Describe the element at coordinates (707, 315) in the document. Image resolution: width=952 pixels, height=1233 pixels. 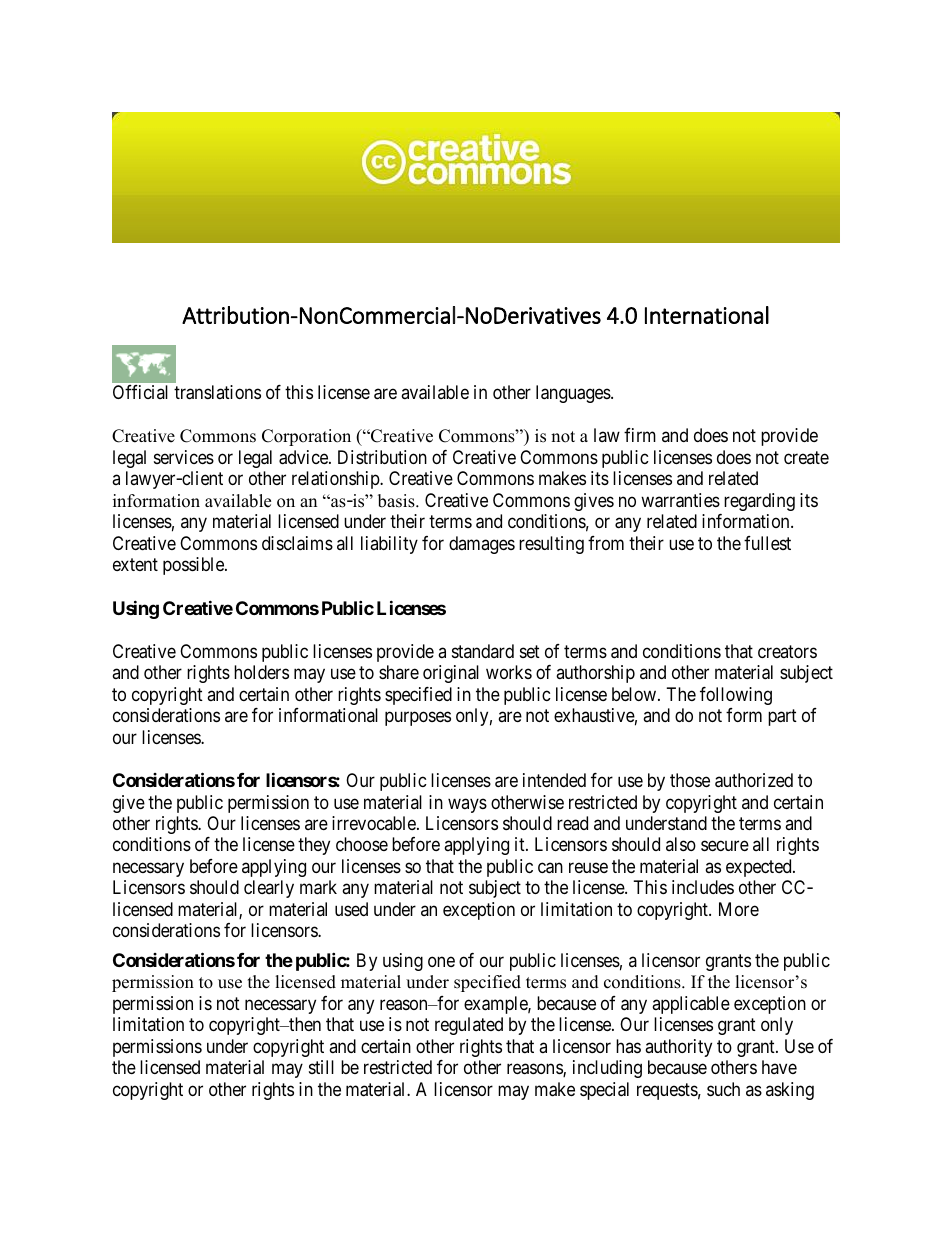
I see `International` at that location.
